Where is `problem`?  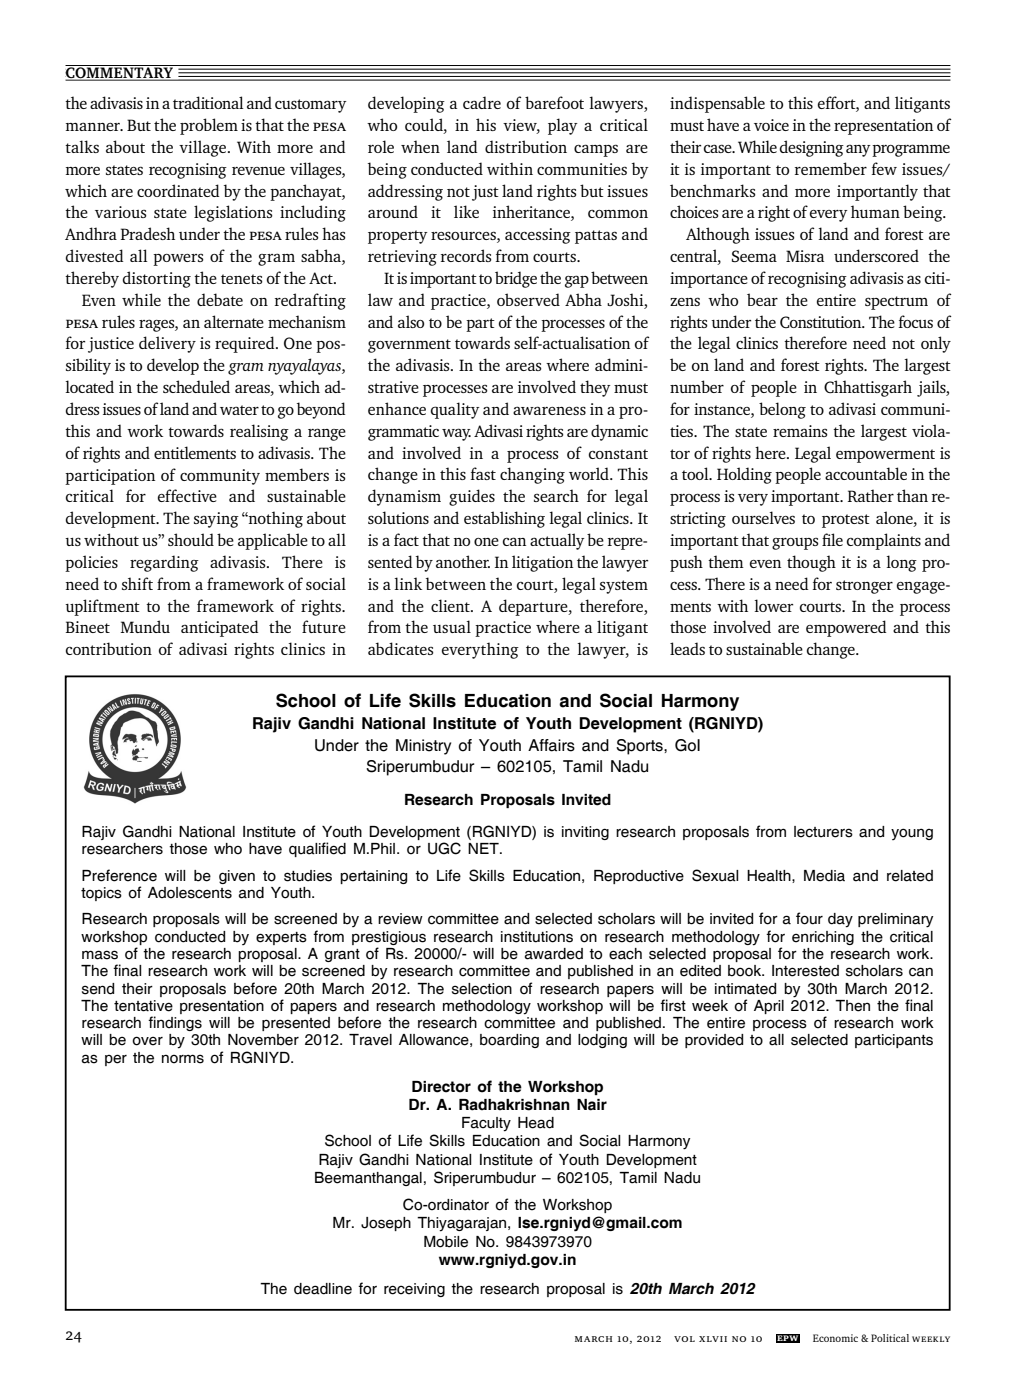
problem is located at coordinates (209, 126).
